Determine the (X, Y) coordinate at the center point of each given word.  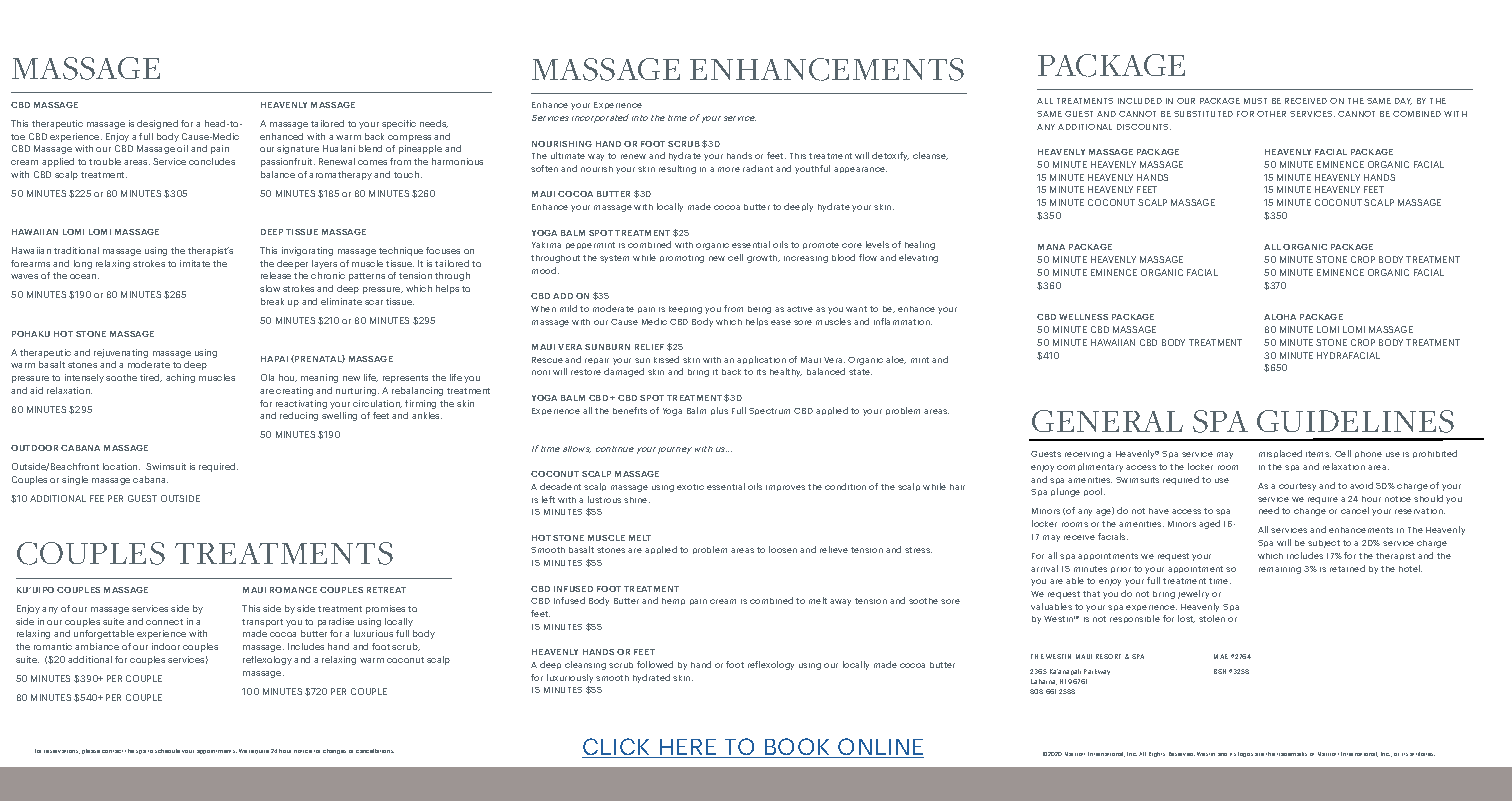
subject (1324, 544)
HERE (688, 748)
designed (157, 124)
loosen (783, 549)
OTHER (1271, 114)
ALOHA (1280, 317)
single (75, 480)
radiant (758, 168)
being (759, 310)
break (272, 301)
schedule (167, 751)
